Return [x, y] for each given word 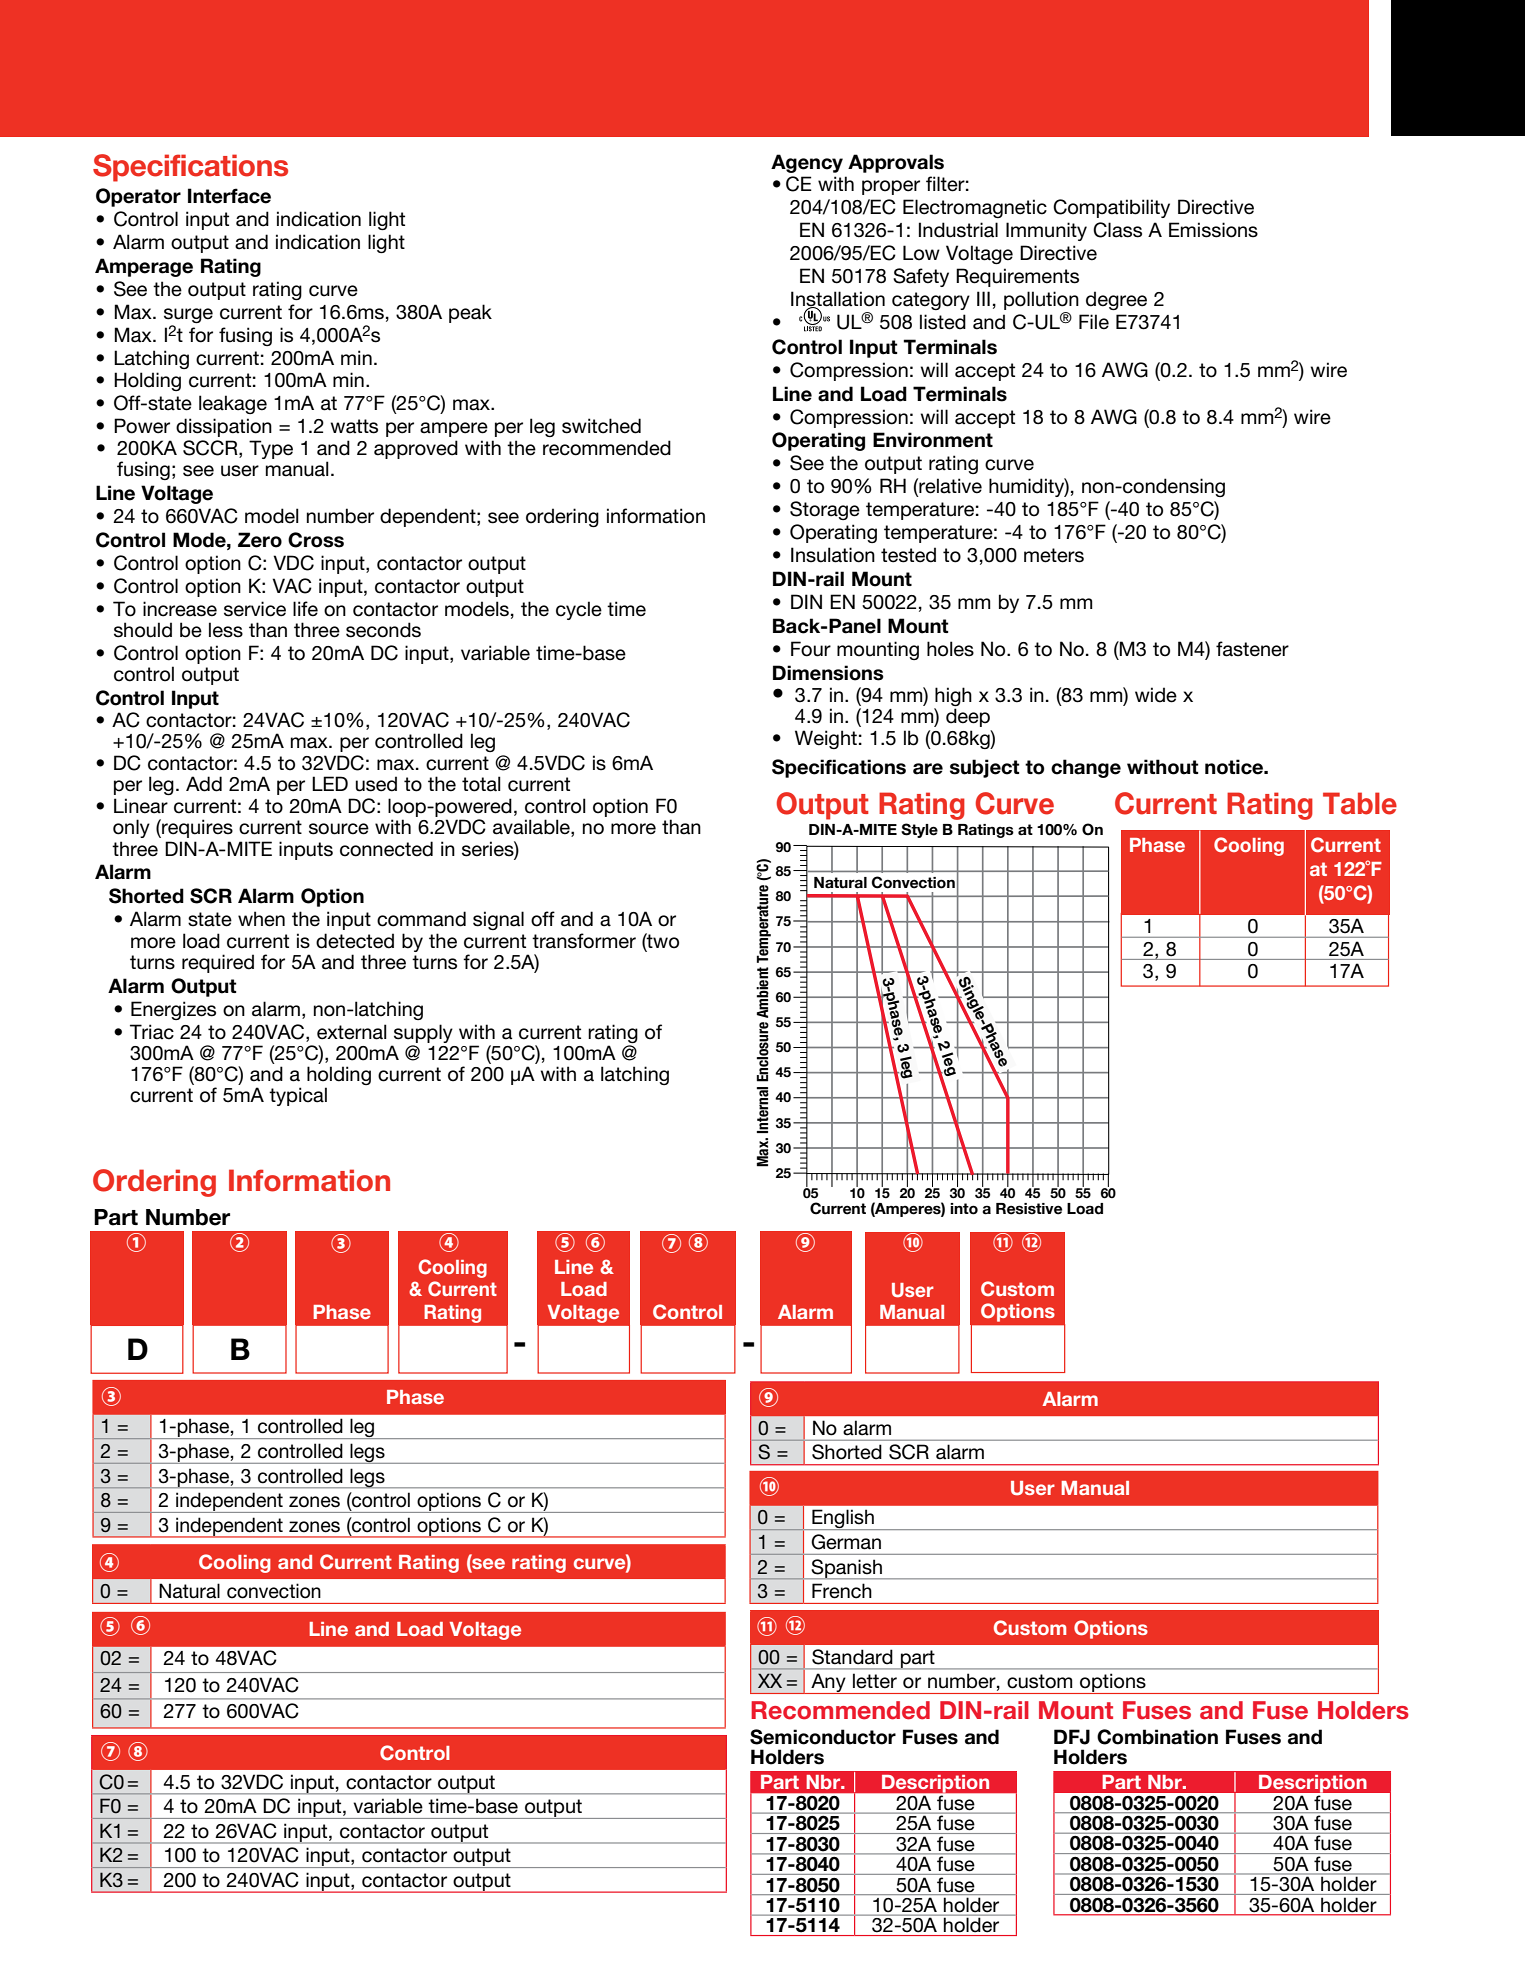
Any [828, 1683]
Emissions [1213, 230]
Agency [807, 163]
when [261, 919]
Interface [229, 196]
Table [1360, 803]
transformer [584, 941]
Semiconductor [823, 1737]
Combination [1157, 1737]
